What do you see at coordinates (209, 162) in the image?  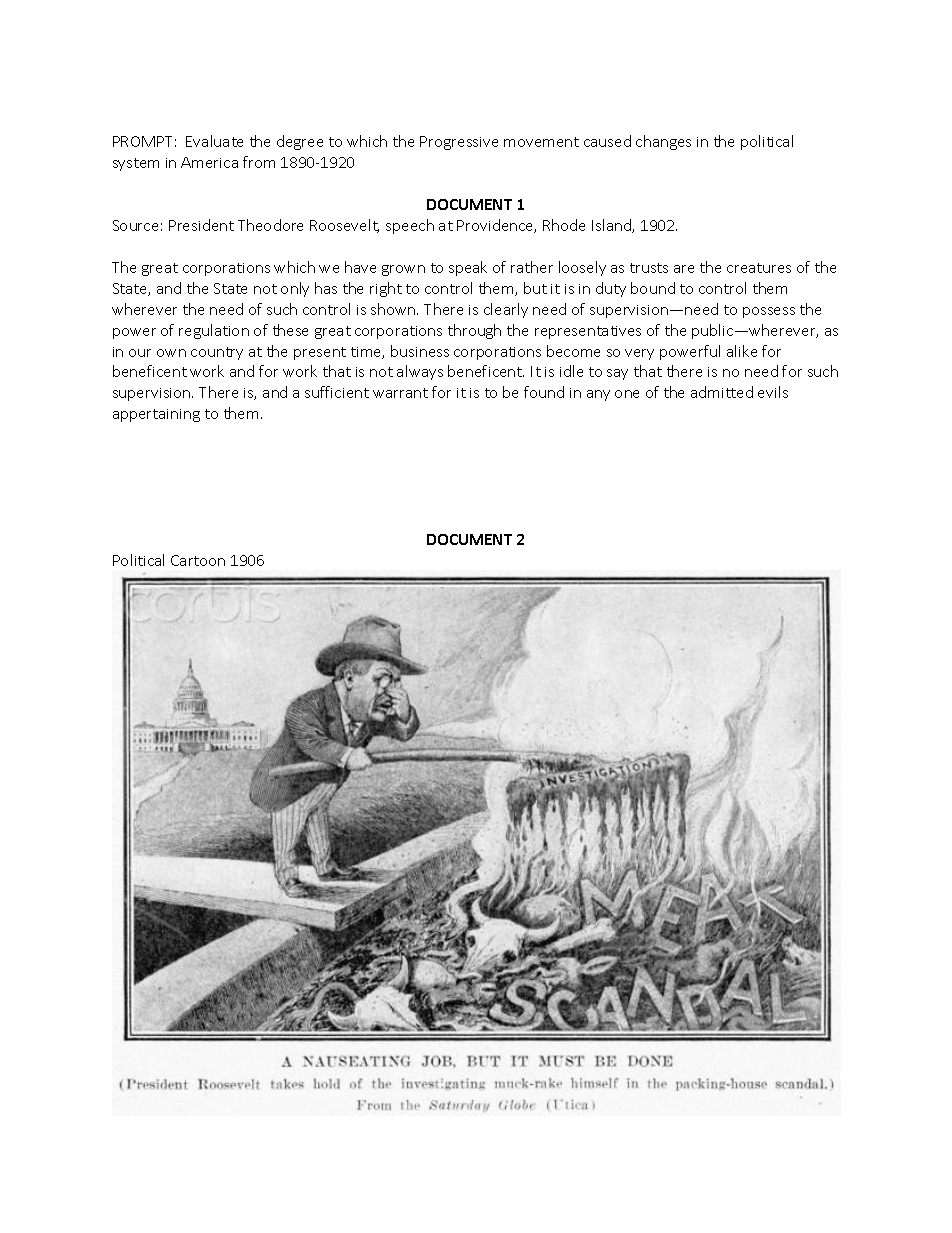 I see `America` at bounding box center [209, 162].
